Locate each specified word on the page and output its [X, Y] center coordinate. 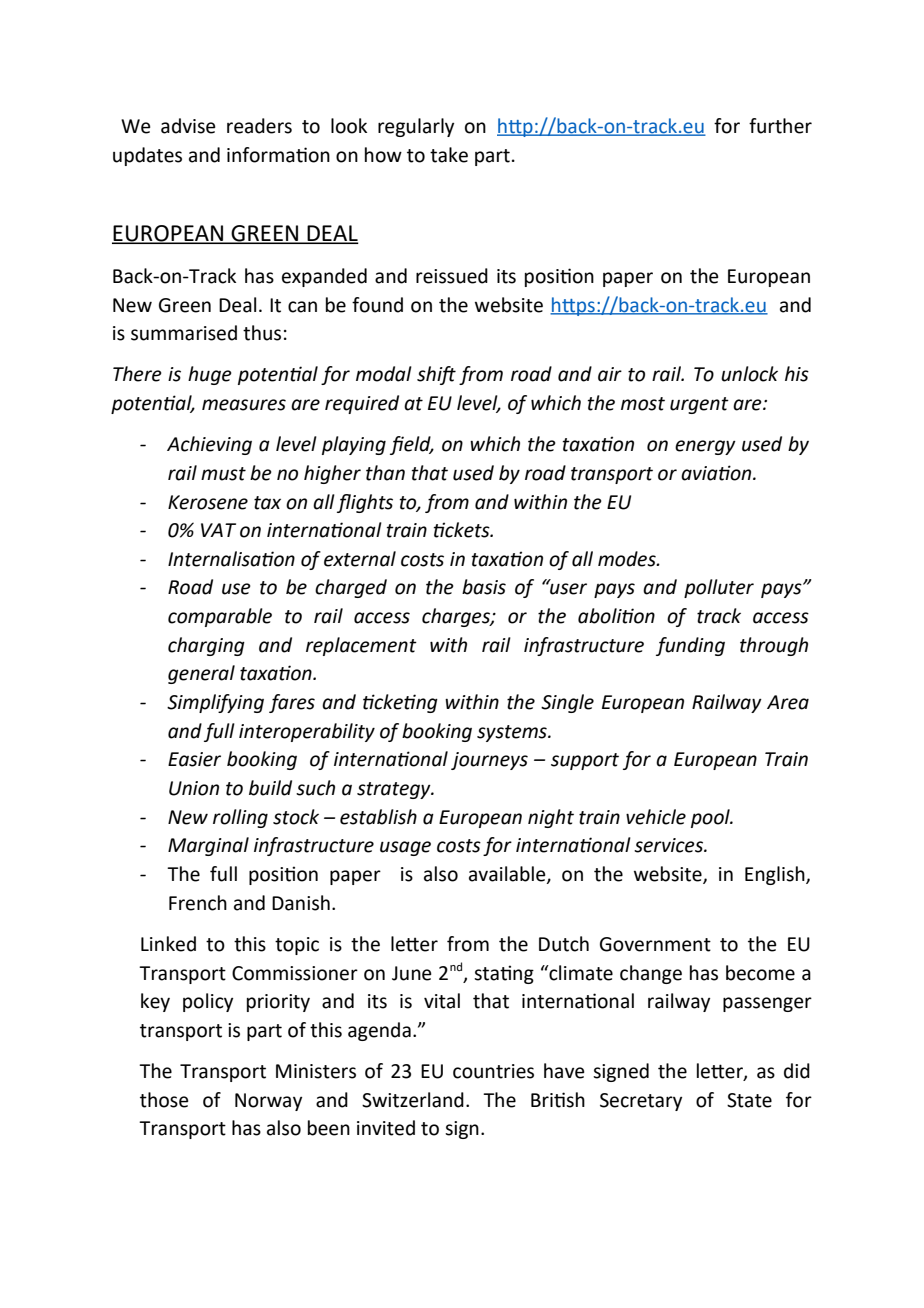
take [449, 155]
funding [690, 646]
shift [436, 375]
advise [188, 126]
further [780, 126]
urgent [699, 405]
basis [484, 587]
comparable [220, 617]
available [508, 875]
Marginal [208, 846]
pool [711, 818]
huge [210, 375]
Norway [268, 1102]
